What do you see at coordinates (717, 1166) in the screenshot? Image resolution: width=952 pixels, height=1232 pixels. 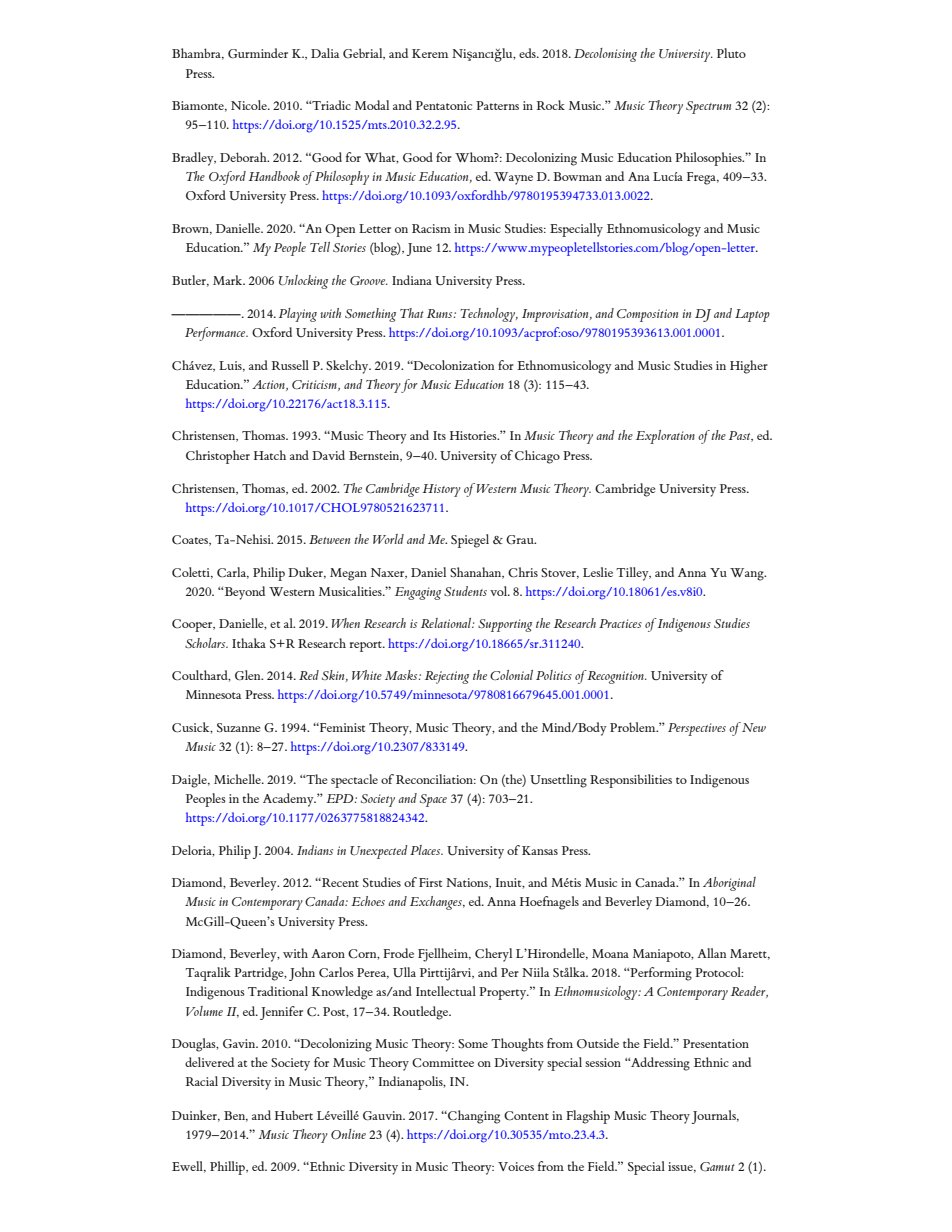 I see `Gamut` at bounding box center [717, 1166].
